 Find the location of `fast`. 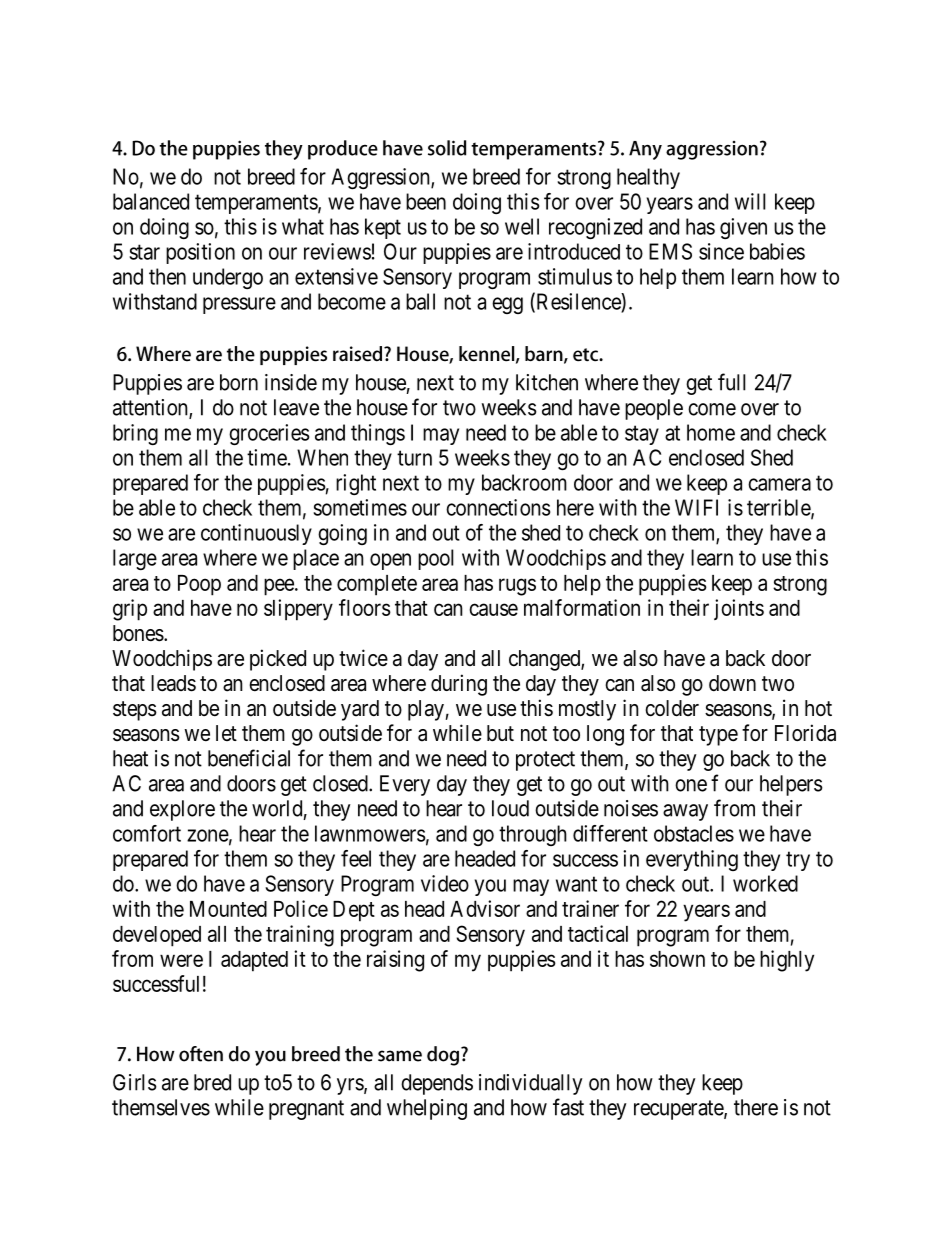

fast is located at coordinates (568, 1107).
